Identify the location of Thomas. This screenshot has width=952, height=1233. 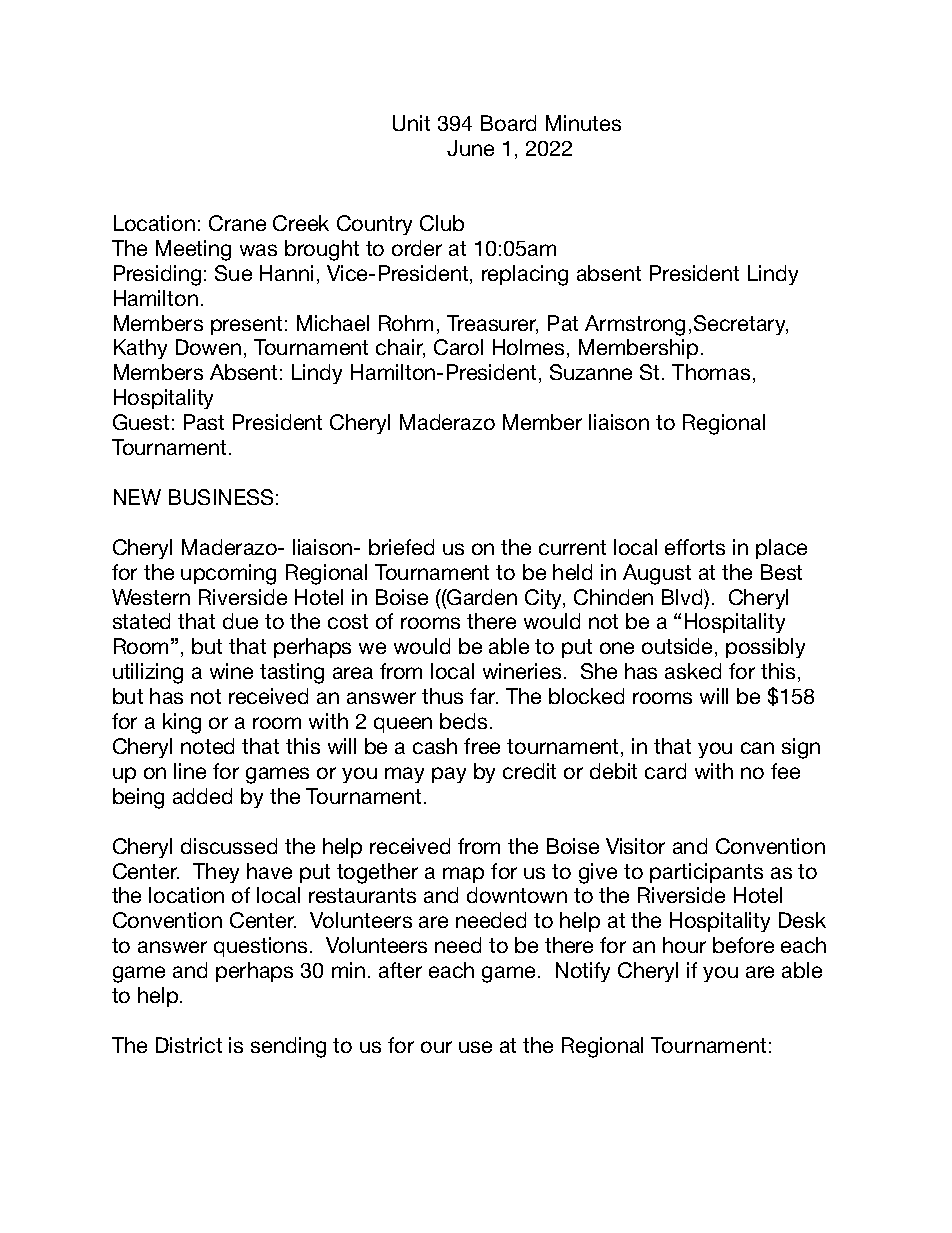
(711, 372).
